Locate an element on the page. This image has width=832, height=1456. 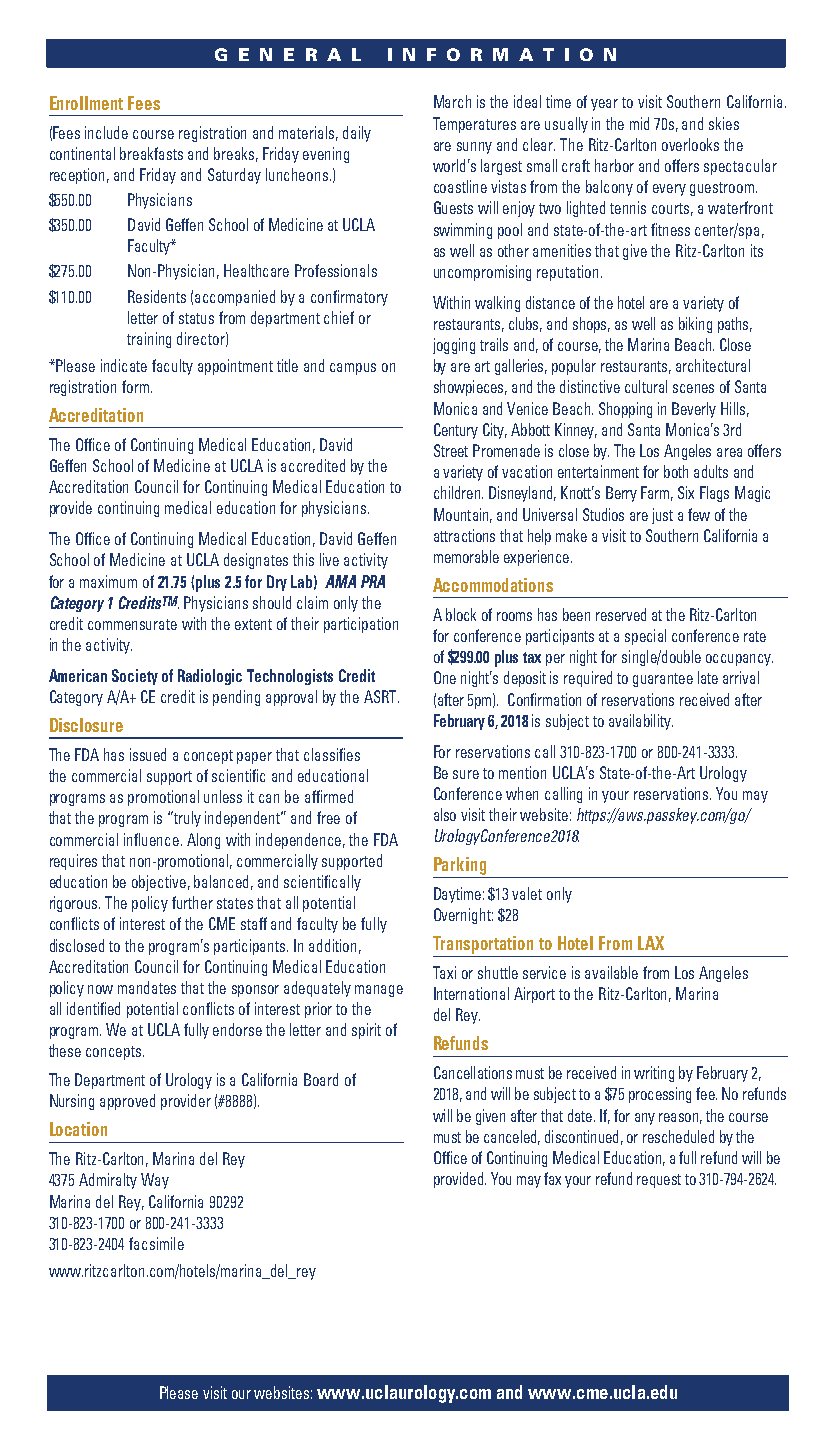
overlooks is located at coordinates (690, 144).
